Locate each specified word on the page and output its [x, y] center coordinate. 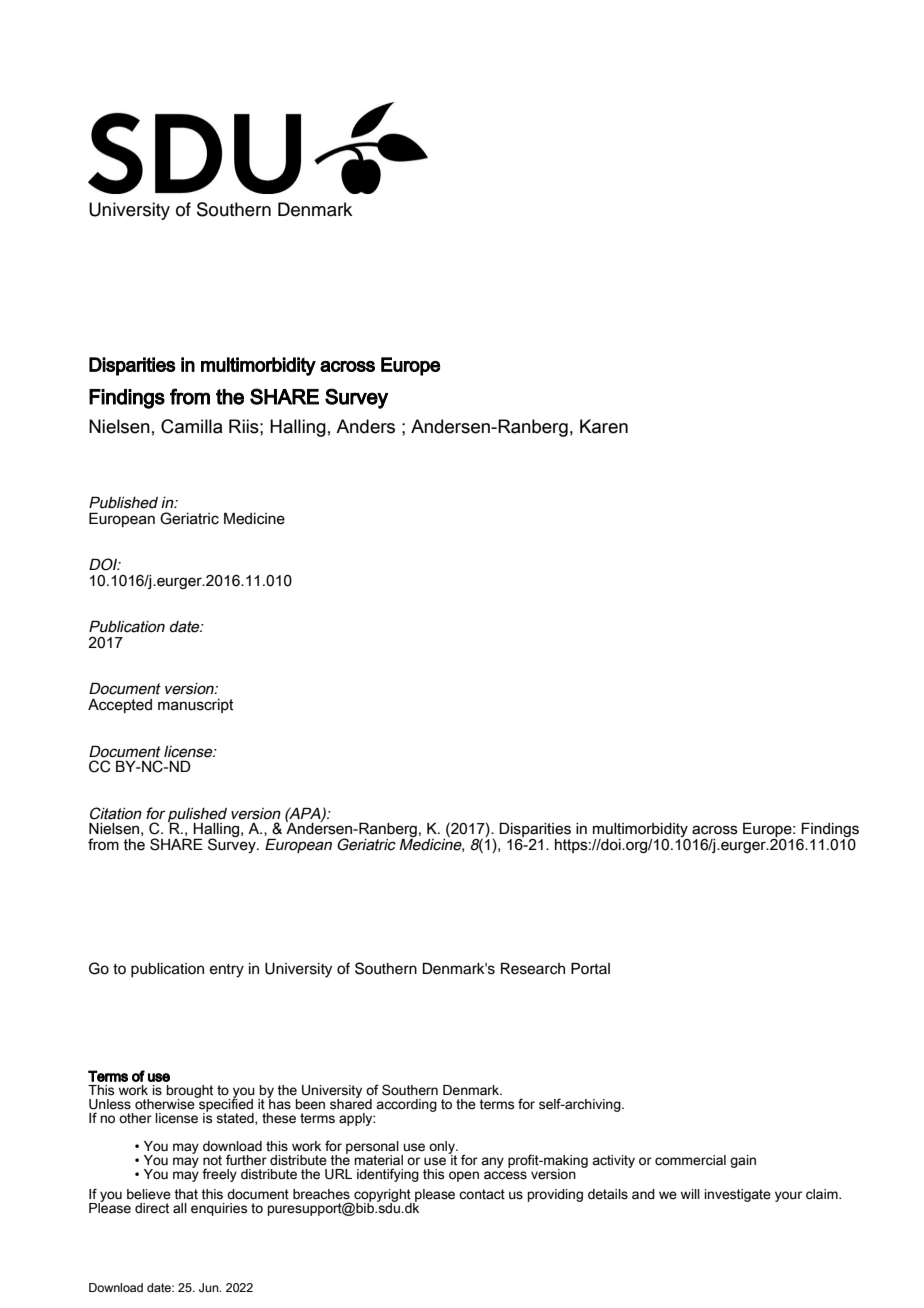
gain [743, 1161]
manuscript [195, 706]
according [406, 1105]
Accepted [120, 706]
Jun [210, 1287]
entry [227, 971]
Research [533, 969]
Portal [590, 968]
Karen [604, 426]
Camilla [192, 426]
